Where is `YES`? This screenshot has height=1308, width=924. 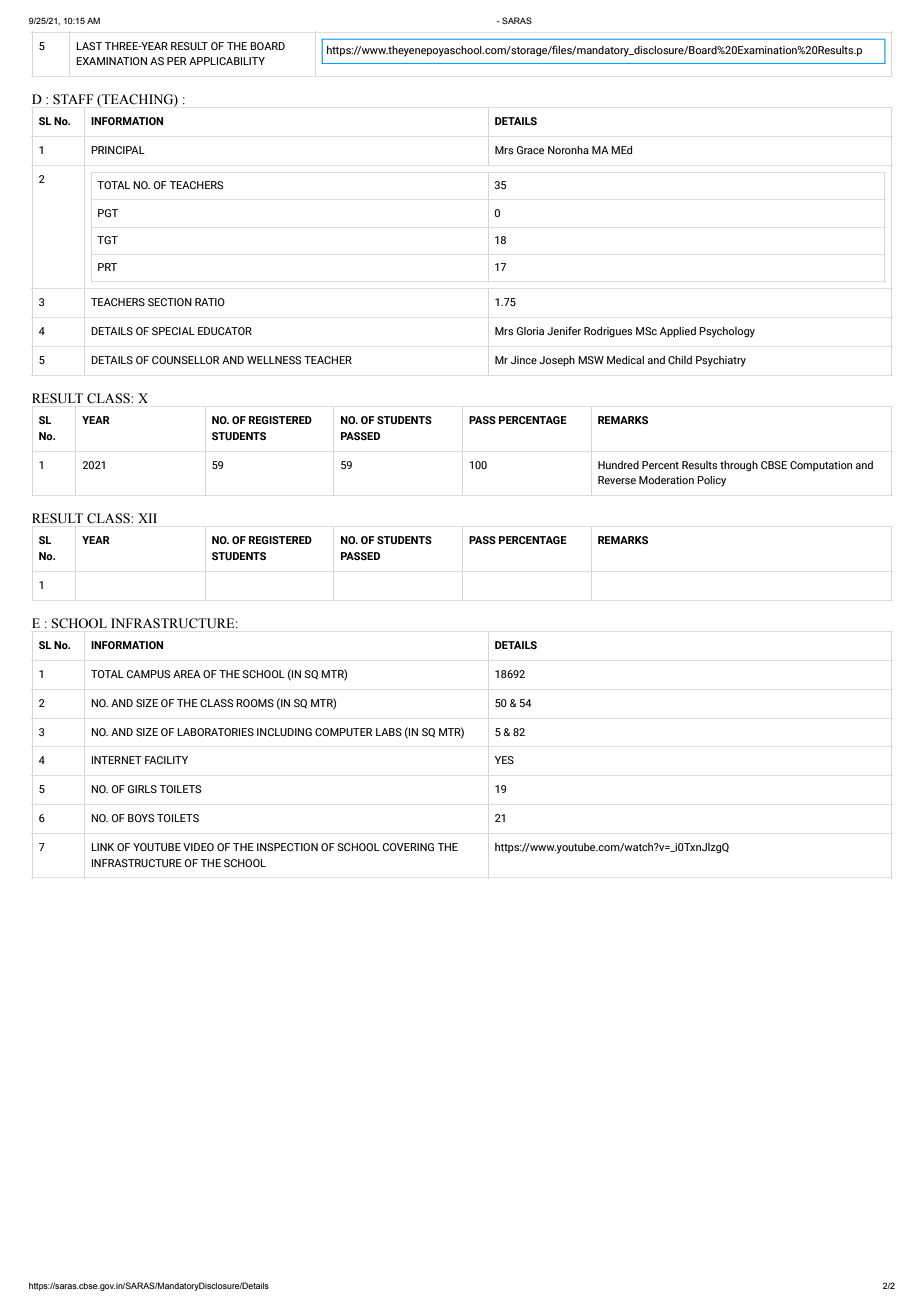
YES is located at coordinates (504, 760).
